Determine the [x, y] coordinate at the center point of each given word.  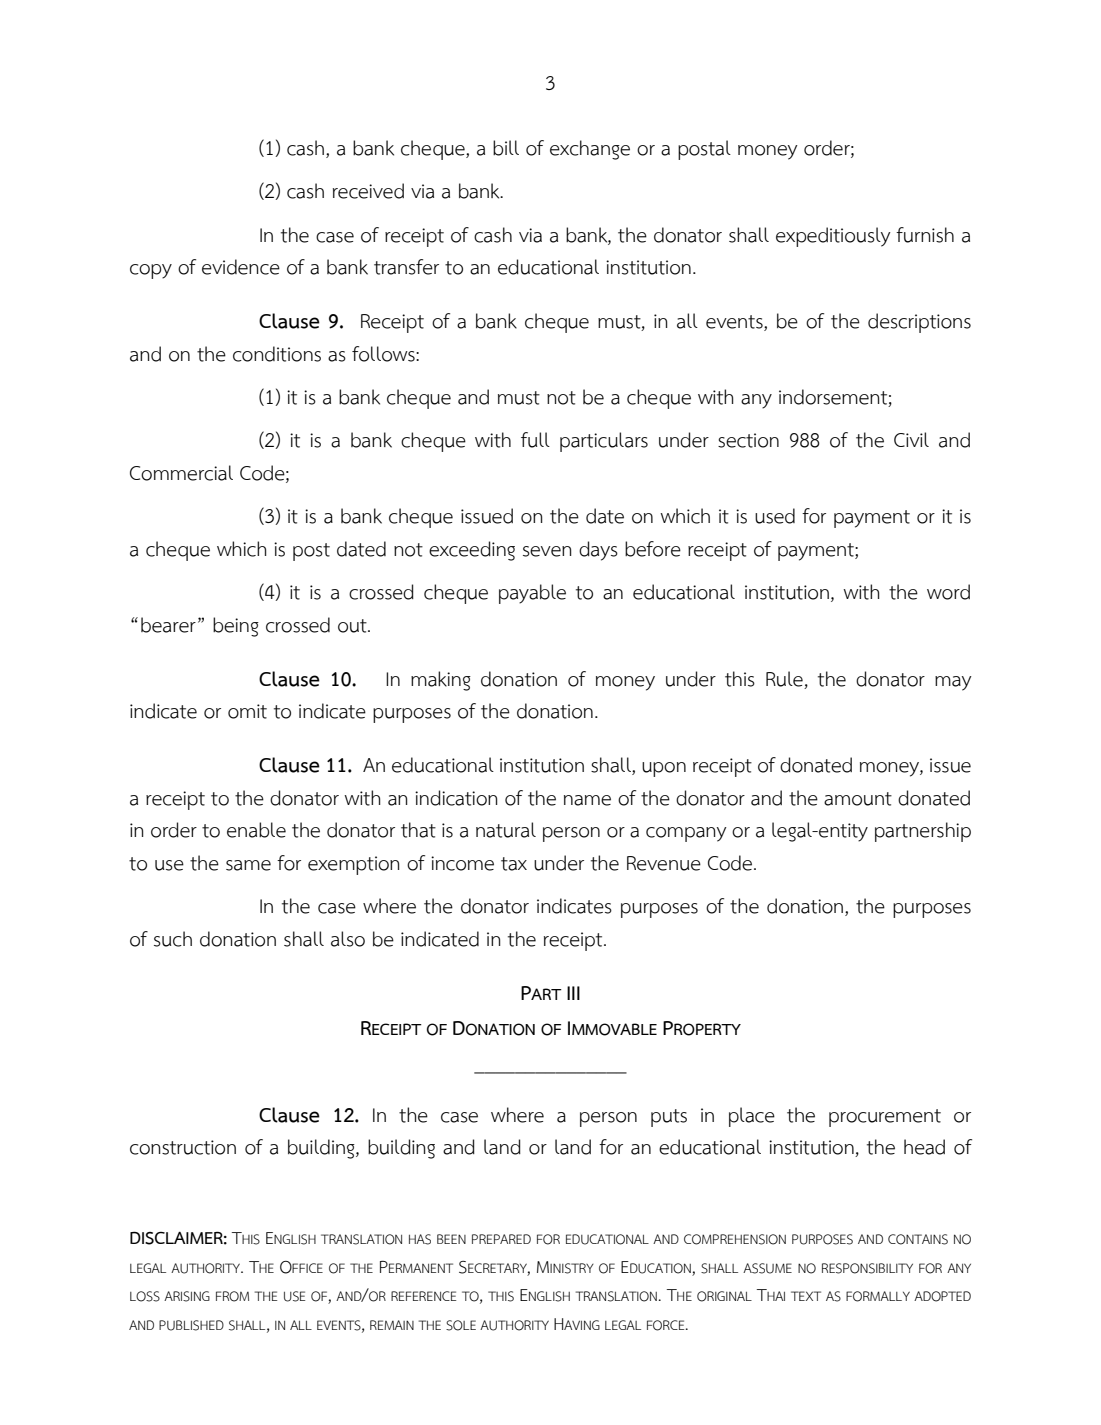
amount [858, 799]
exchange [590, 150]
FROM [232, 1296]
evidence [241, 267]
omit [247, 711]
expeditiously [833, 237]
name [587, 800]
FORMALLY [878, 1296]
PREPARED [501, 1239]
